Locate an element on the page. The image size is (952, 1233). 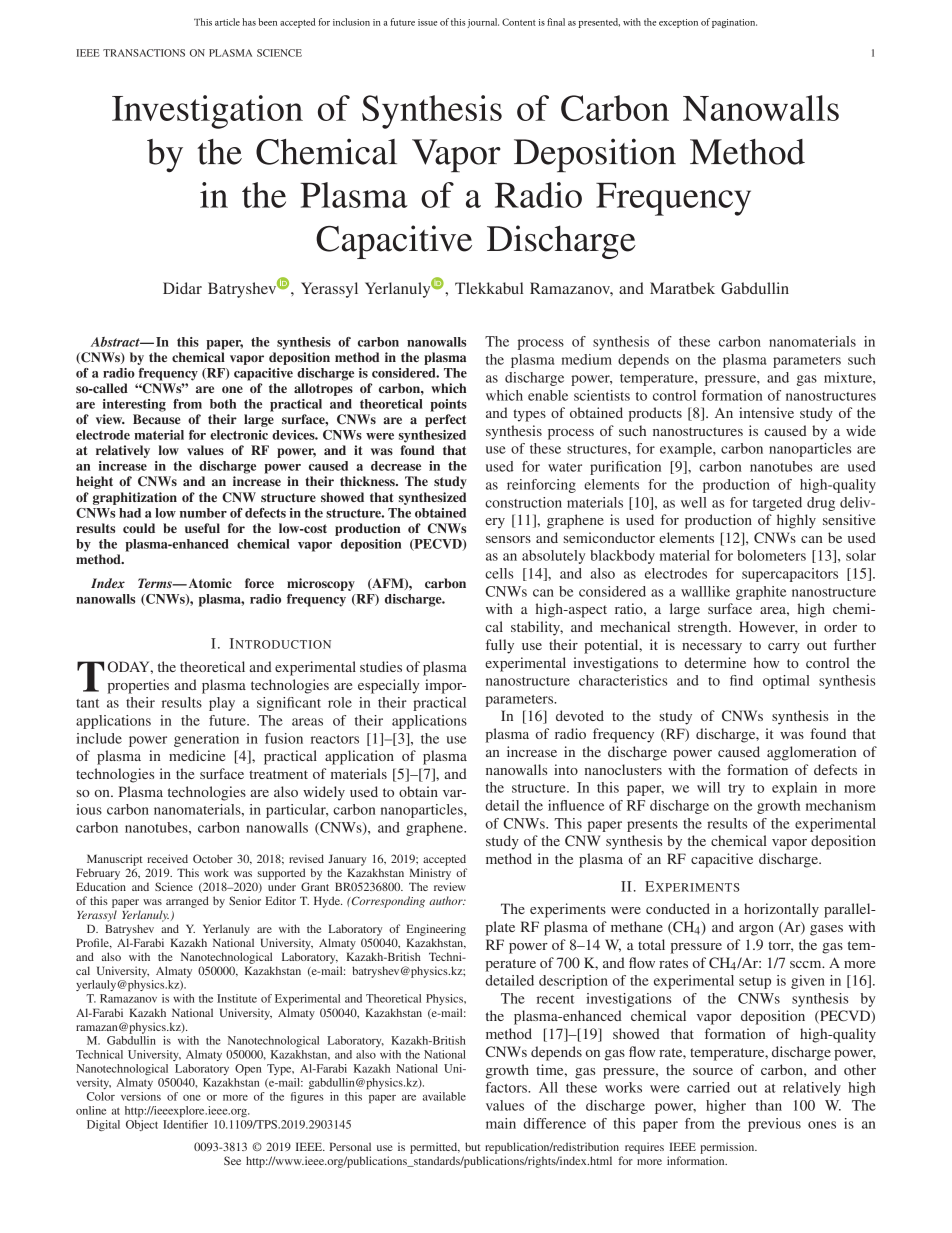
TRANSACTIONS is located at coordinates (144, 53).
